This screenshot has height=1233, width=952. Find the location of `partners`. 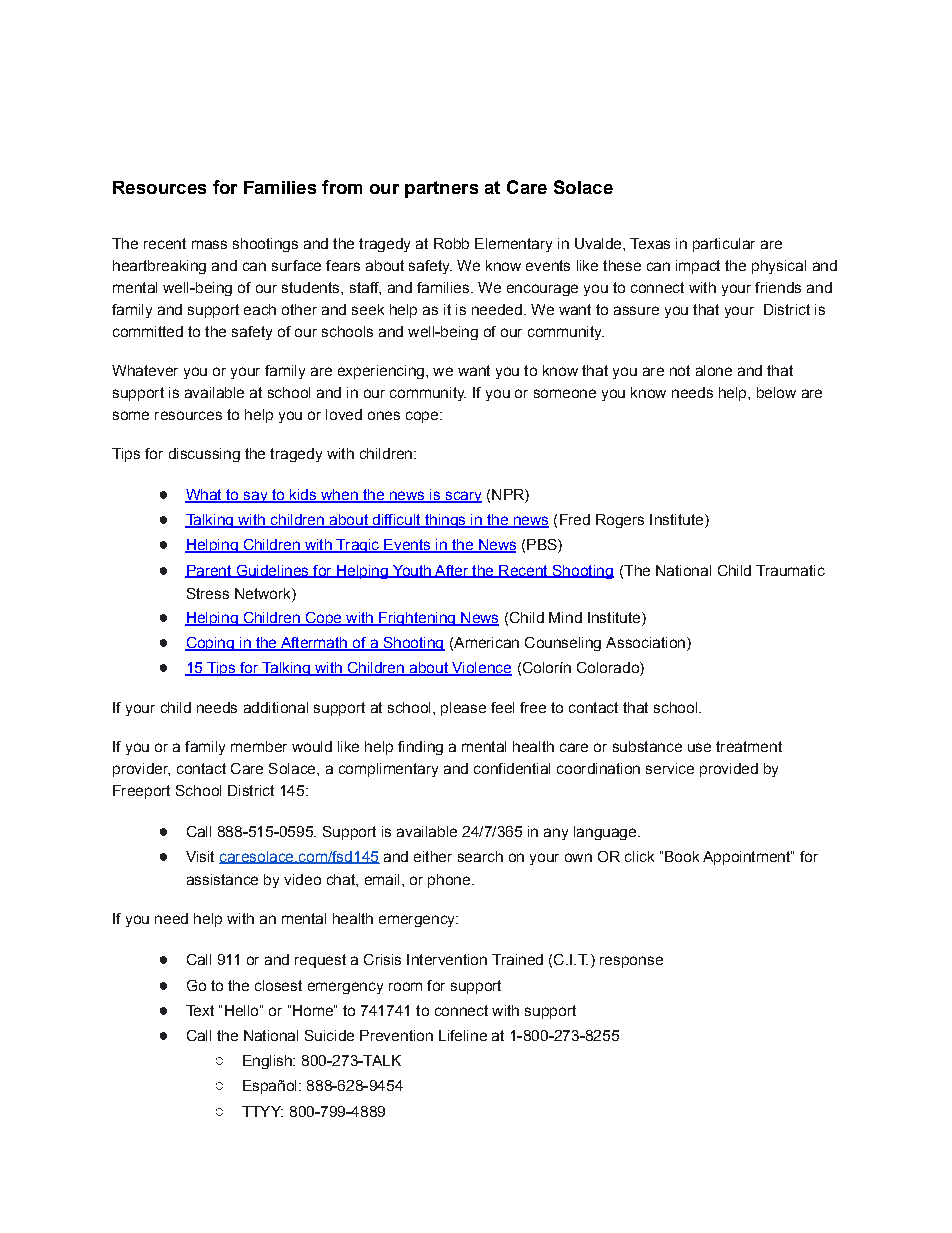

partners is located at coordinates (441, 189).
